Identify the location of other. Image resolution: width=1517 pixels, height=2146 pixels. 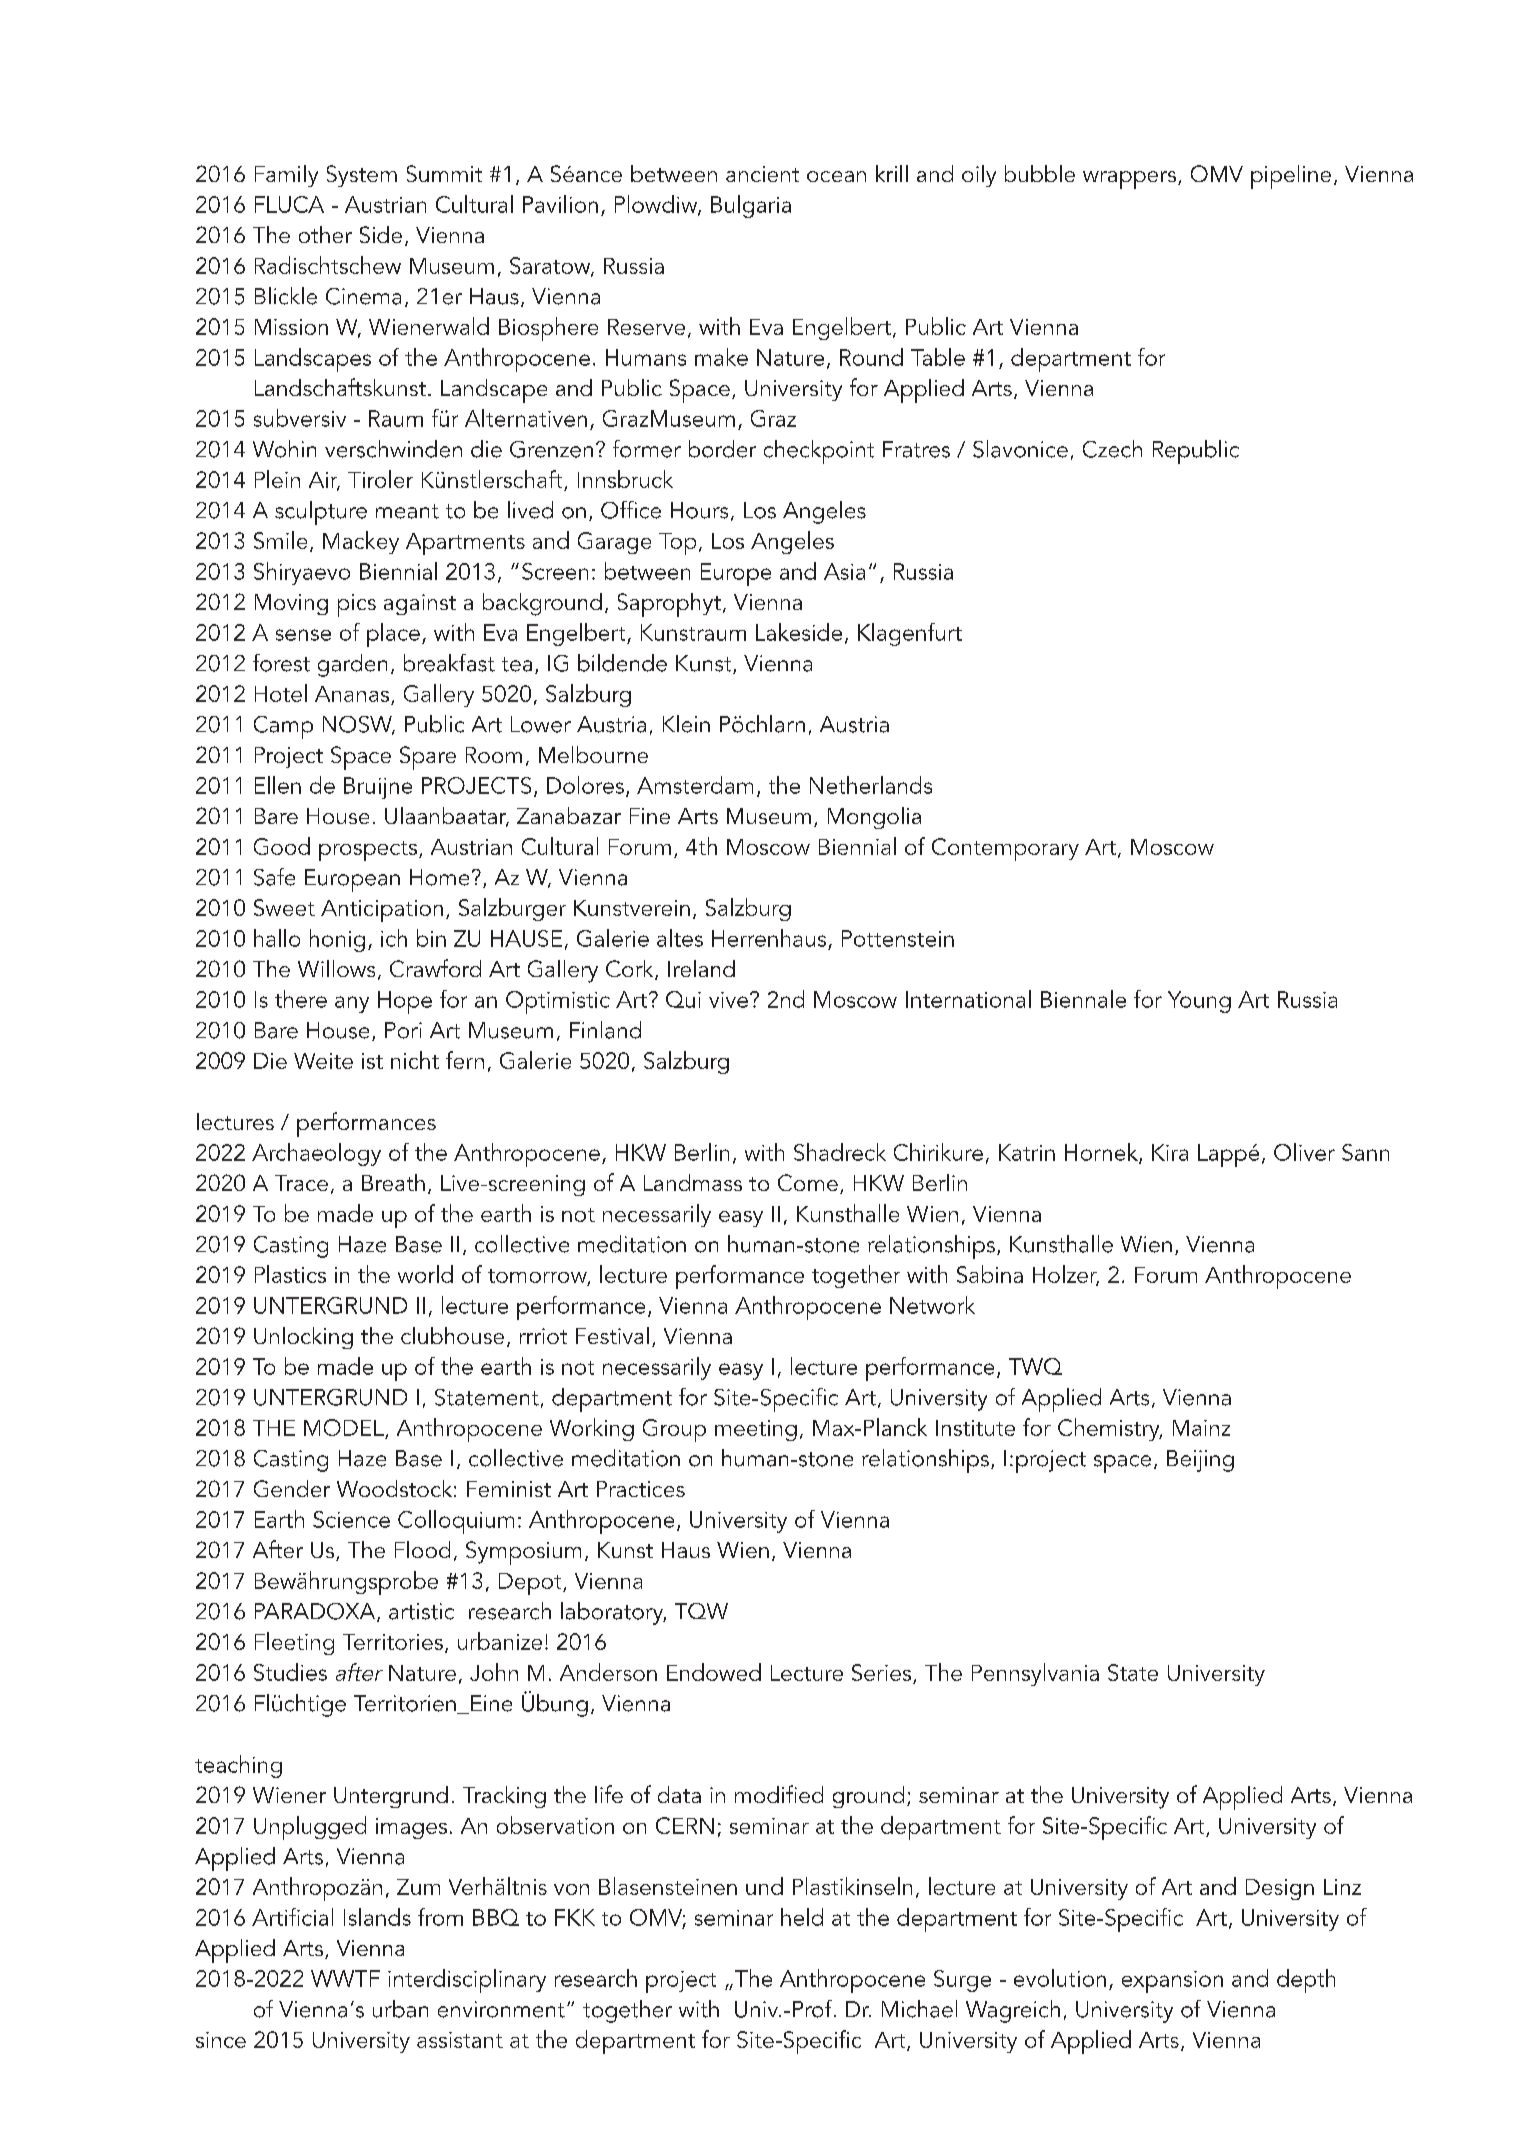
(325, 234).
